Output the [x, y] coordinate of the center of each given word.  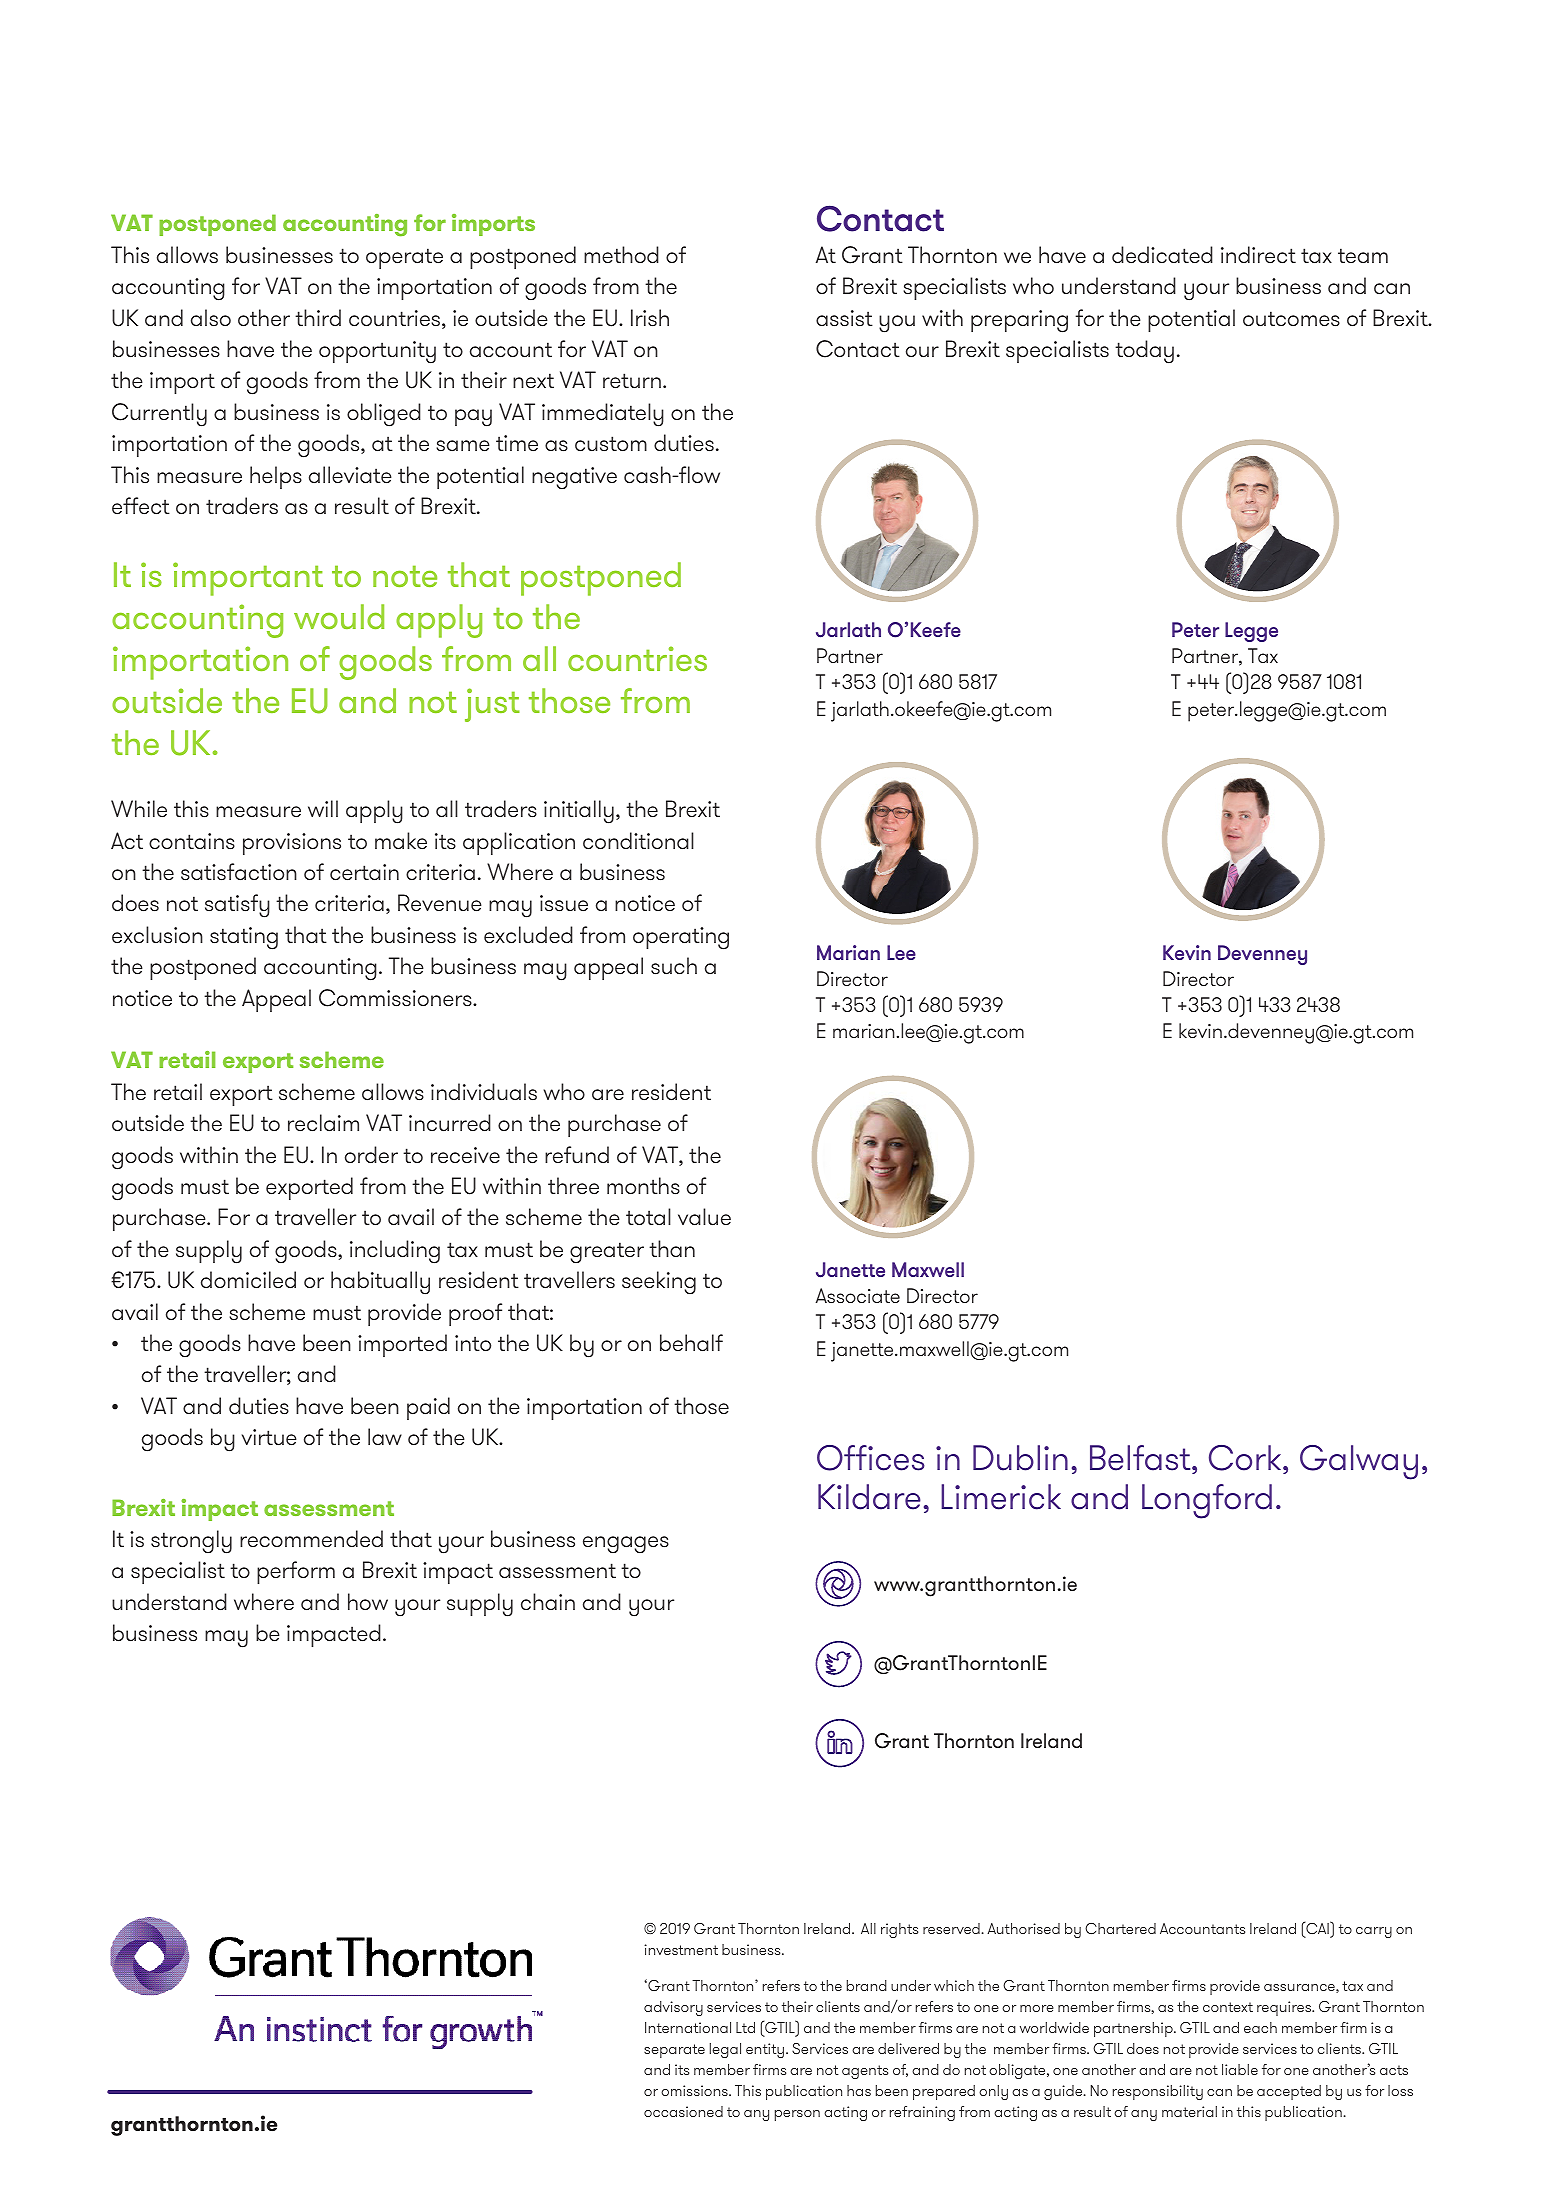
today [1144, 352]
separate [674, 2051]
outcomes [1291, 319]
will [323, 808]
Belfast [1141, 1458]
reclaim [323, 1123]
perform [296, 1572]
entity [766, 2050]
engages [626, 1544]
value [704, 1217]
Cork [1246, 1458]
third [318, 317]
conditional [638, 841]
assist [844, 318]
